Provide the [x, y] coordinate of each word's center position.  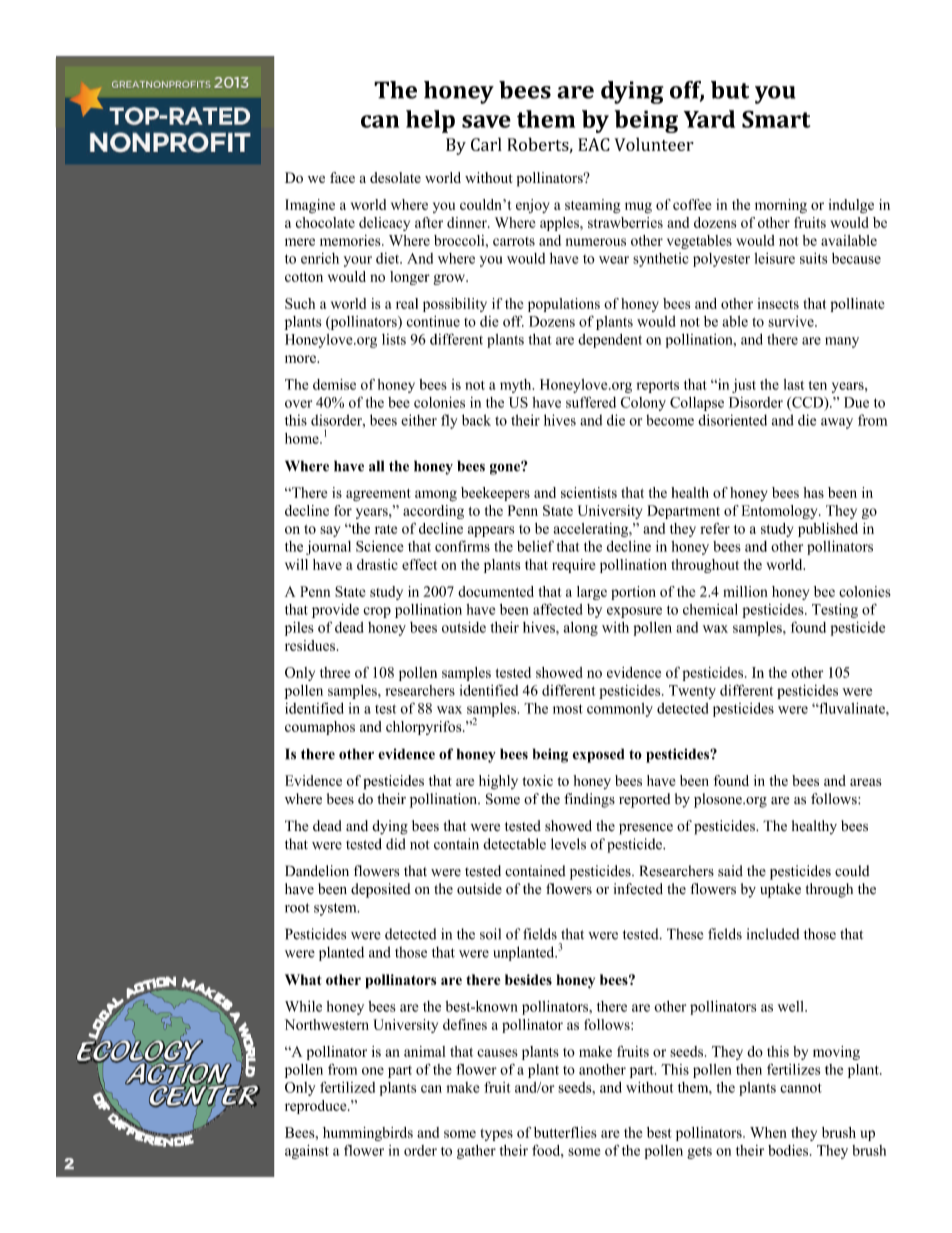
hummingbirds [368, 1134]
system [336, 909]
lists [394, 339]
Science [380, 546]
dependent [610, 341]
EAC [594, 144]
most [568, 709]
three [335, 672]
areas [865, 782]
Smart [776, 119]
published [828, 530]
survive [792, 321]
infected [638, 889]
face [342, 177]
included [773, 934]
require [574, 566]
